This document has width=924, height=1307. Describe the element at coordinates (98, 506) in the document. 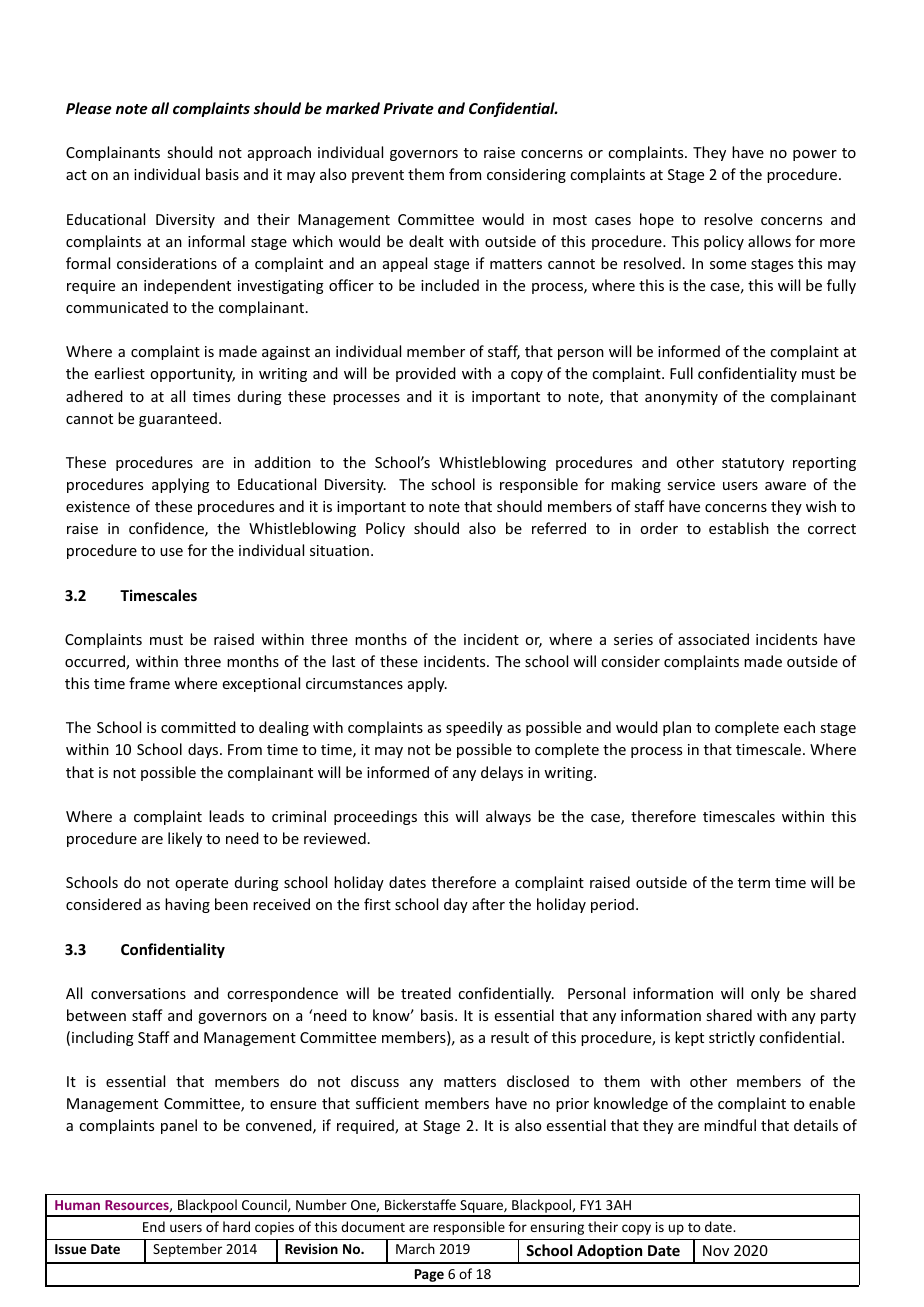

I see `existence` at that location.
